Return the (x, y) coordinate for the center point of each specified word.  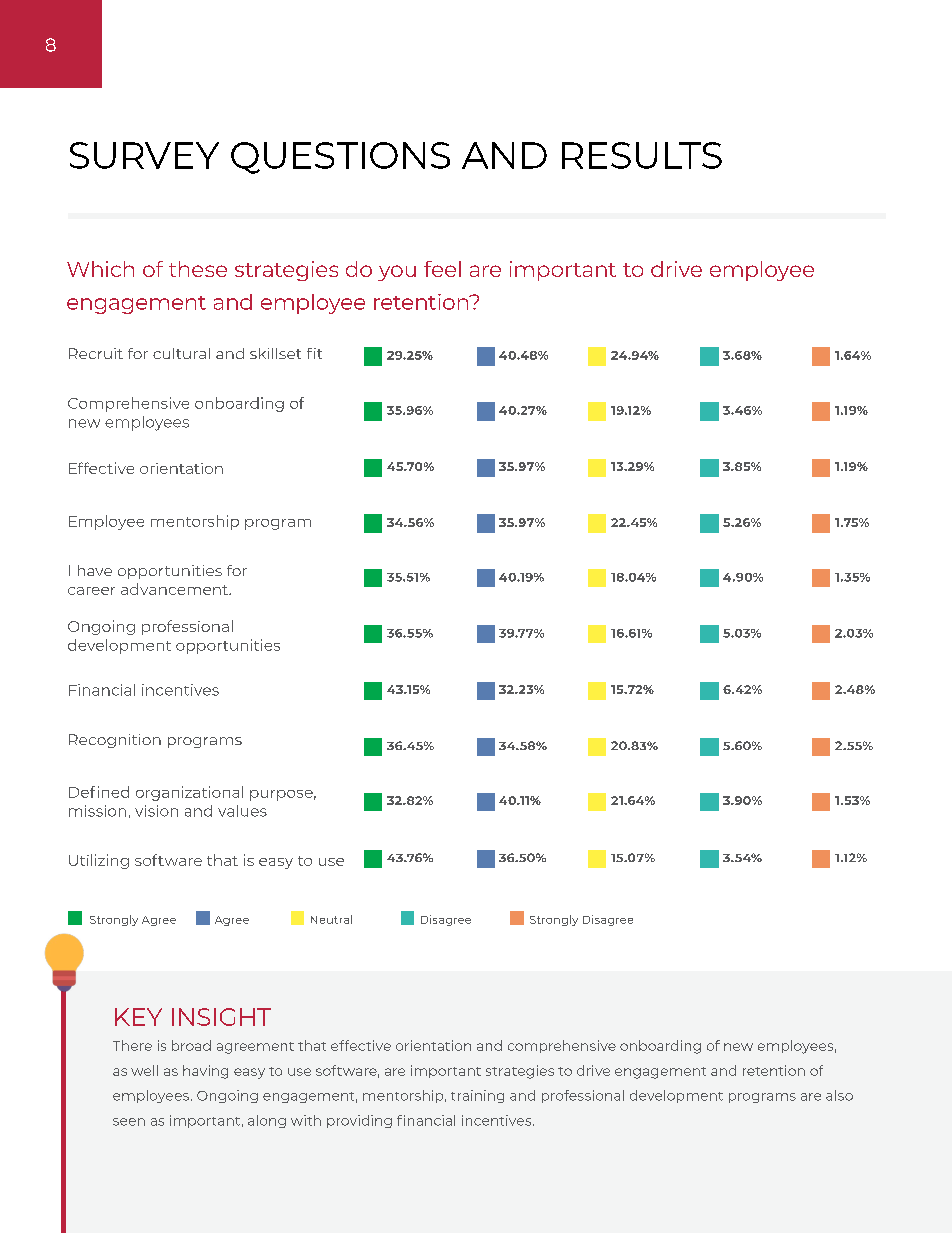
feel (442, 269)
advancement (175, 589)
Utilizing (99, 861)
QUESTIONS (340, 158)
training (477, 1096)
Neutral (331, 919)
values (242, 811)
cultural (181, 353)
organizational (189, 793)
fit (314, 353)
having (205, 1072)
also (839, 1095)
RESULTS (642, 155)
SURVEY (144, 155)
